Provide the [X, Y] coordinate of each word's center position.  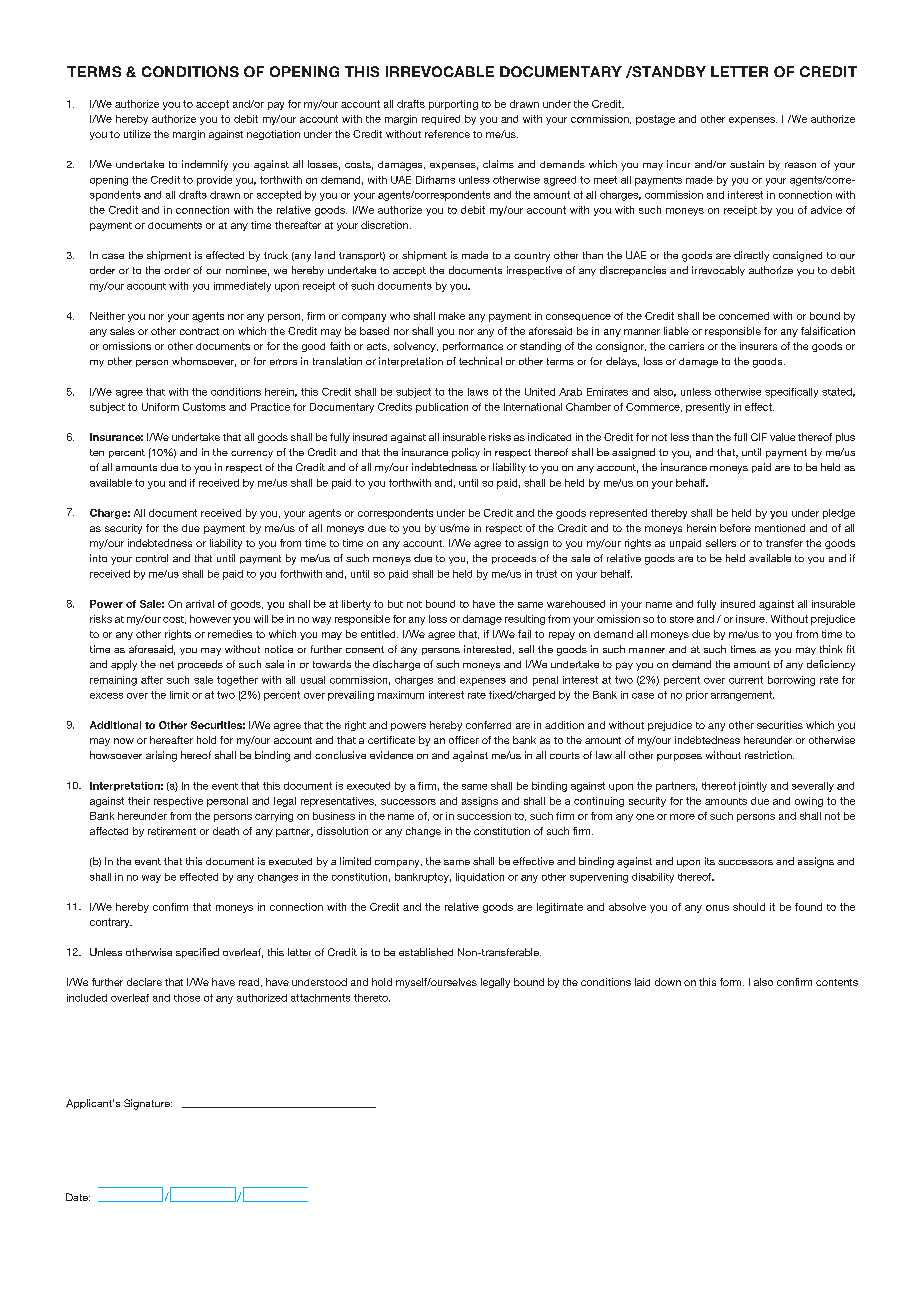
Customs [204, 407]
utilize [137, 134]
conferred [488, 725]
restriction [769, 755]
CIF [759, 437]
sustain [747, 164]
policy [466, 453]
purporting [453, 105]
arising [161, 756]
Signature [148, 1104]
